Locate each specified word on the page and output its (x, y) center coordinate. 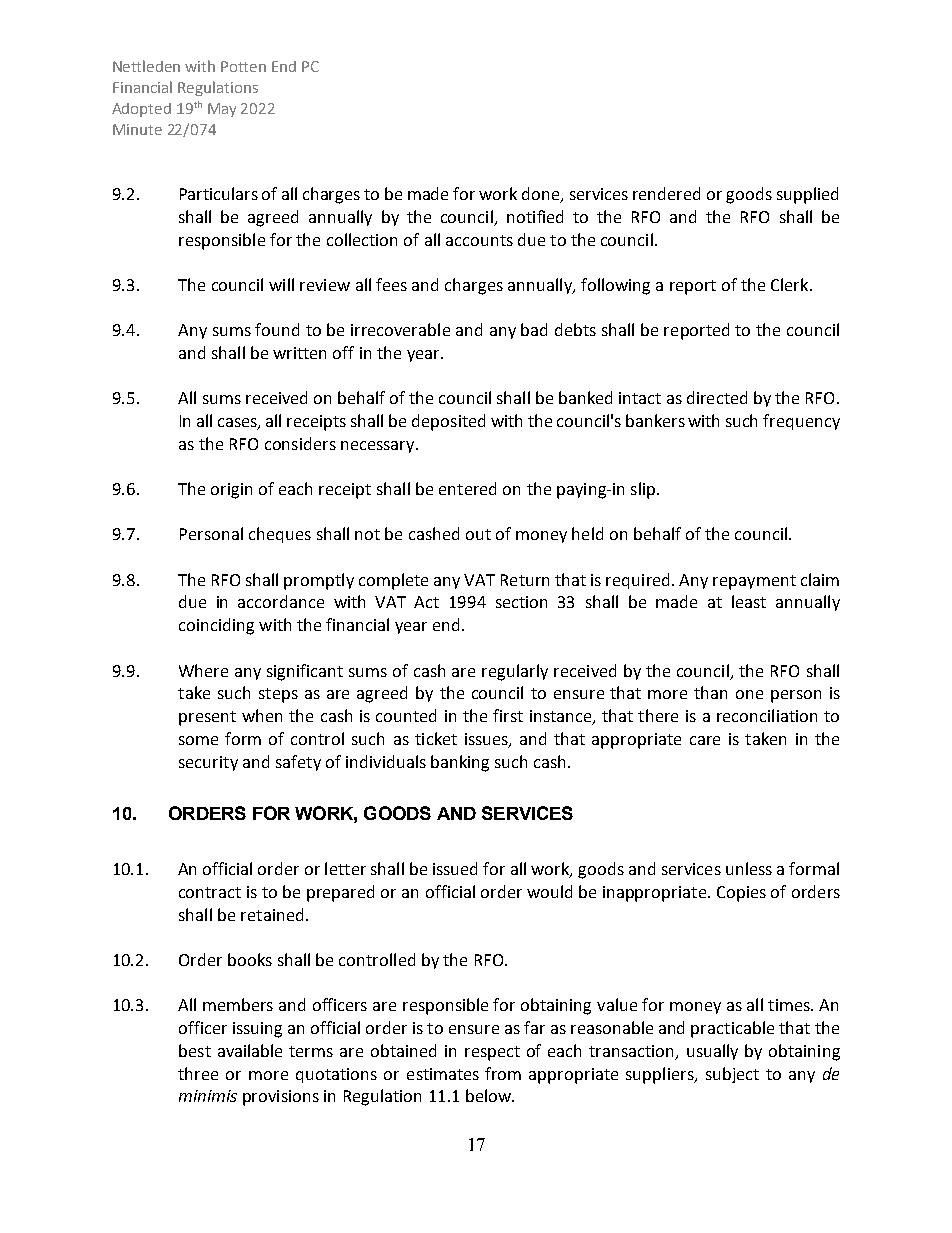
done (542, 195)
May (222, 110)
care (705, 740)
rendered (666, 193)
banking (460, 763)
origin (231, 491)
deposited (448, 422)
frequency (801, 422)
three (198, 1073)
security (208, 763)
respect (492, 1053)
